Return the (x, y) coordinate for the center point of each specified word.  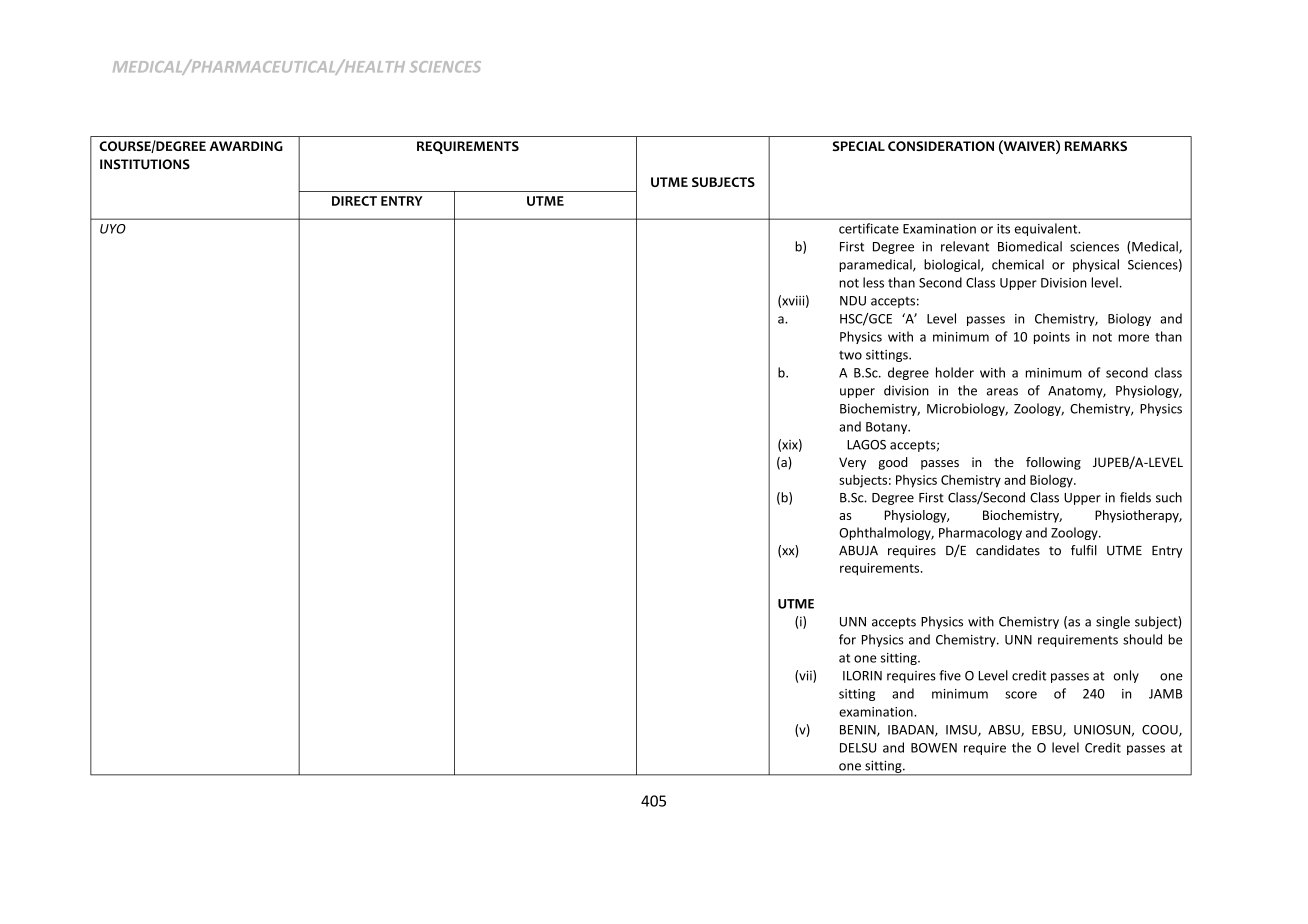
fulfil (1084, 550)
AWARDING (246, 146)
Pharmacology (980, 533)
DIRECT (354, 201)
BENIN (859, 731)
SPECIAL (859, 146)
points (1052, 338)
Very (852, 463)
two (850, 355)
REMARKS (1096, 146)
